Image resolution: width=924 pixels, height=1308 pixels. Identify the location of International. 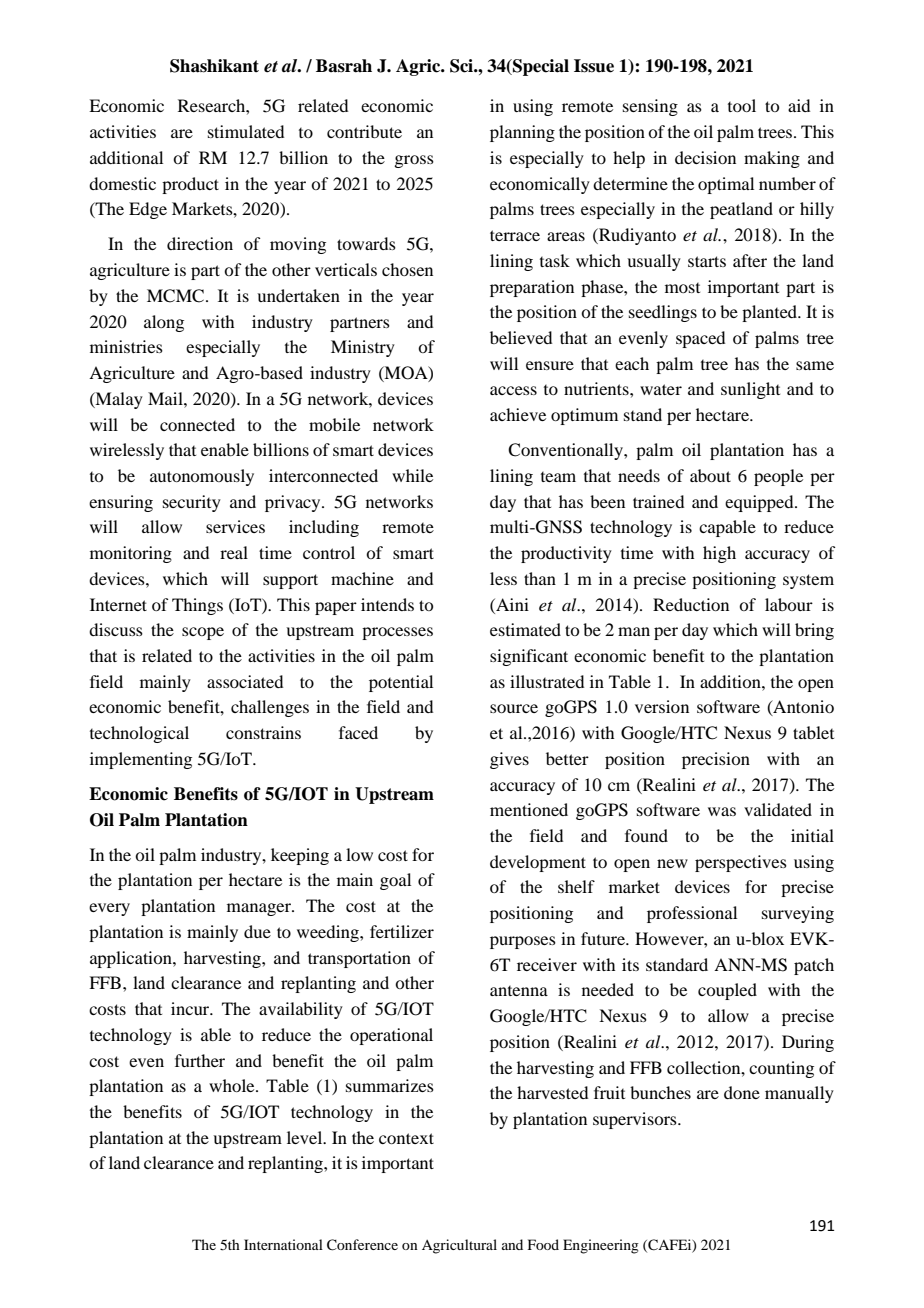
(283, 1244).
